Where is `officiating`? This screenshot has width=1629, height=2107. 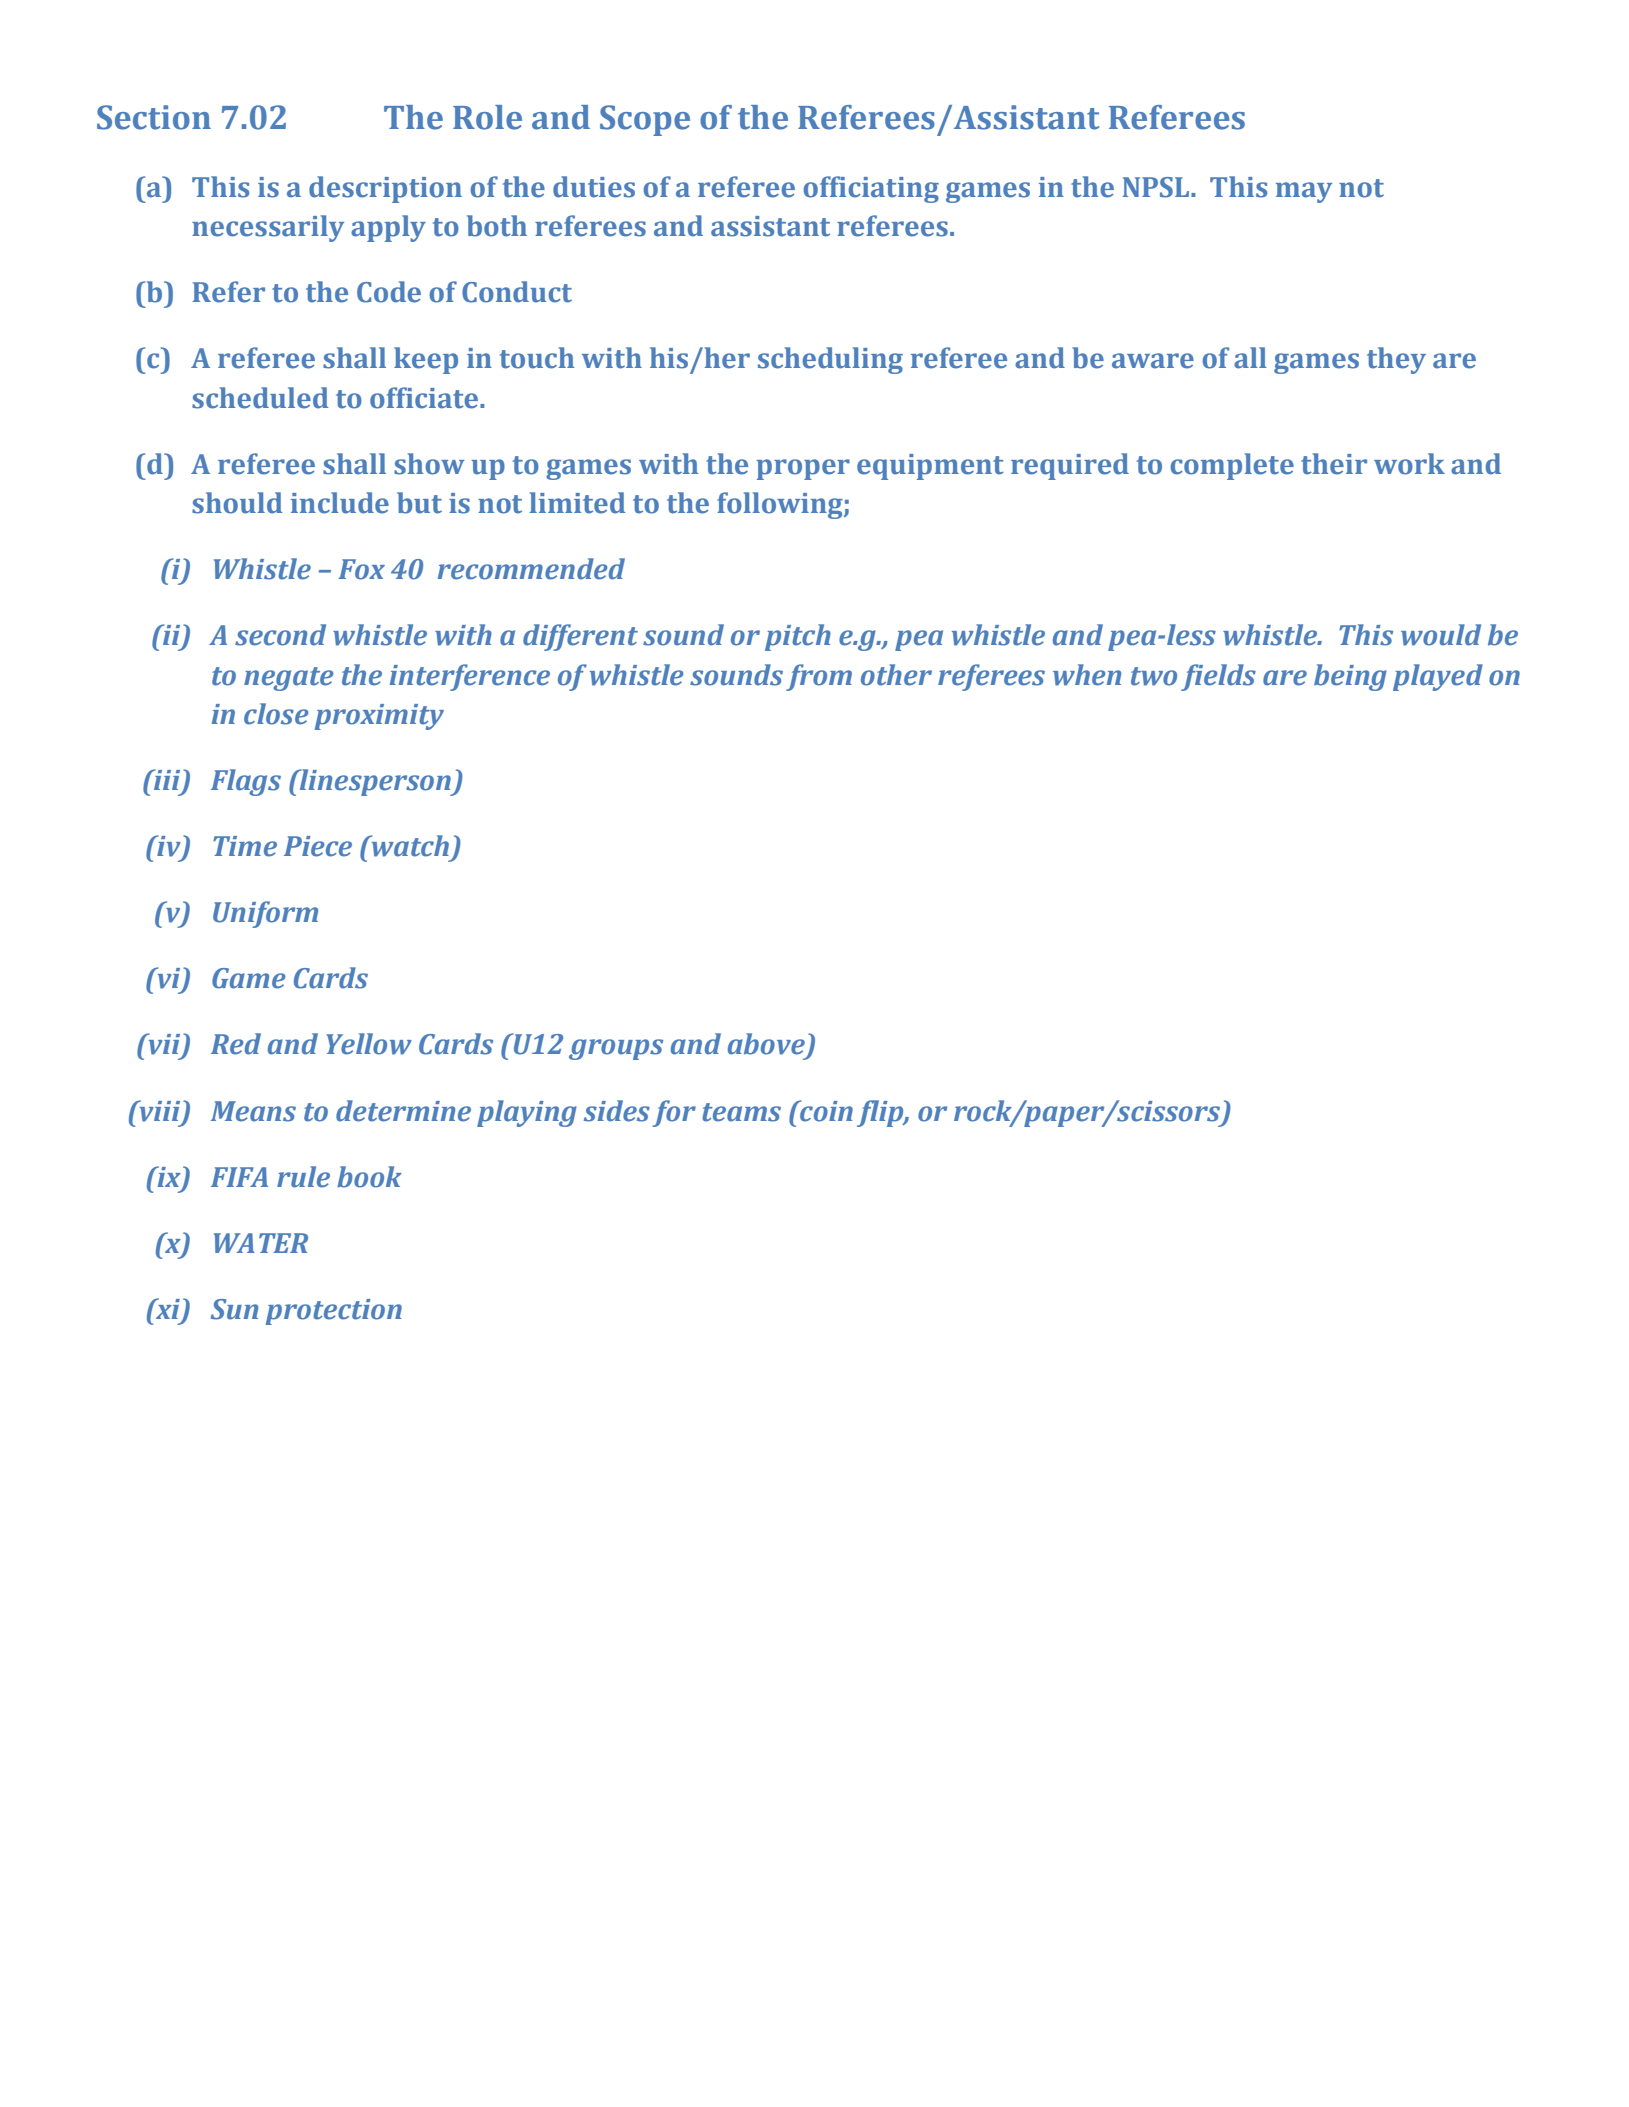
officiating is located at coordinates (871, 189).
